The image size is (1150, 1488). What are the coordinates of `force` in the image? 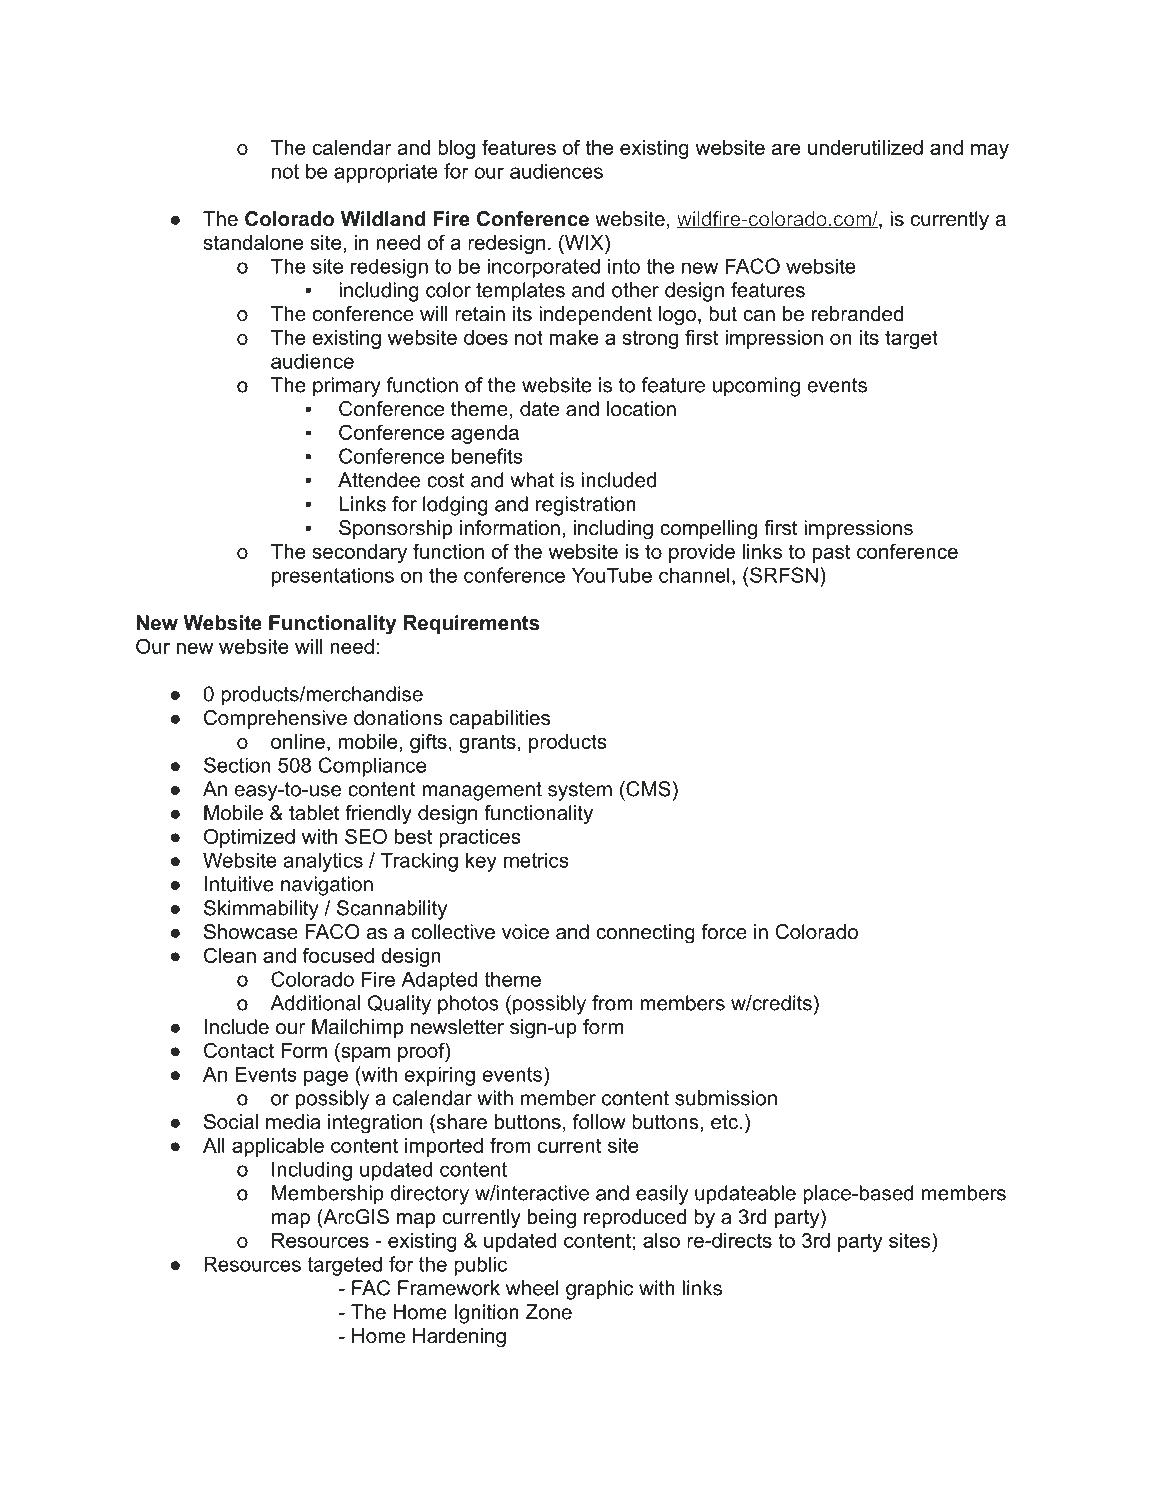 It's located at (724, 932).
